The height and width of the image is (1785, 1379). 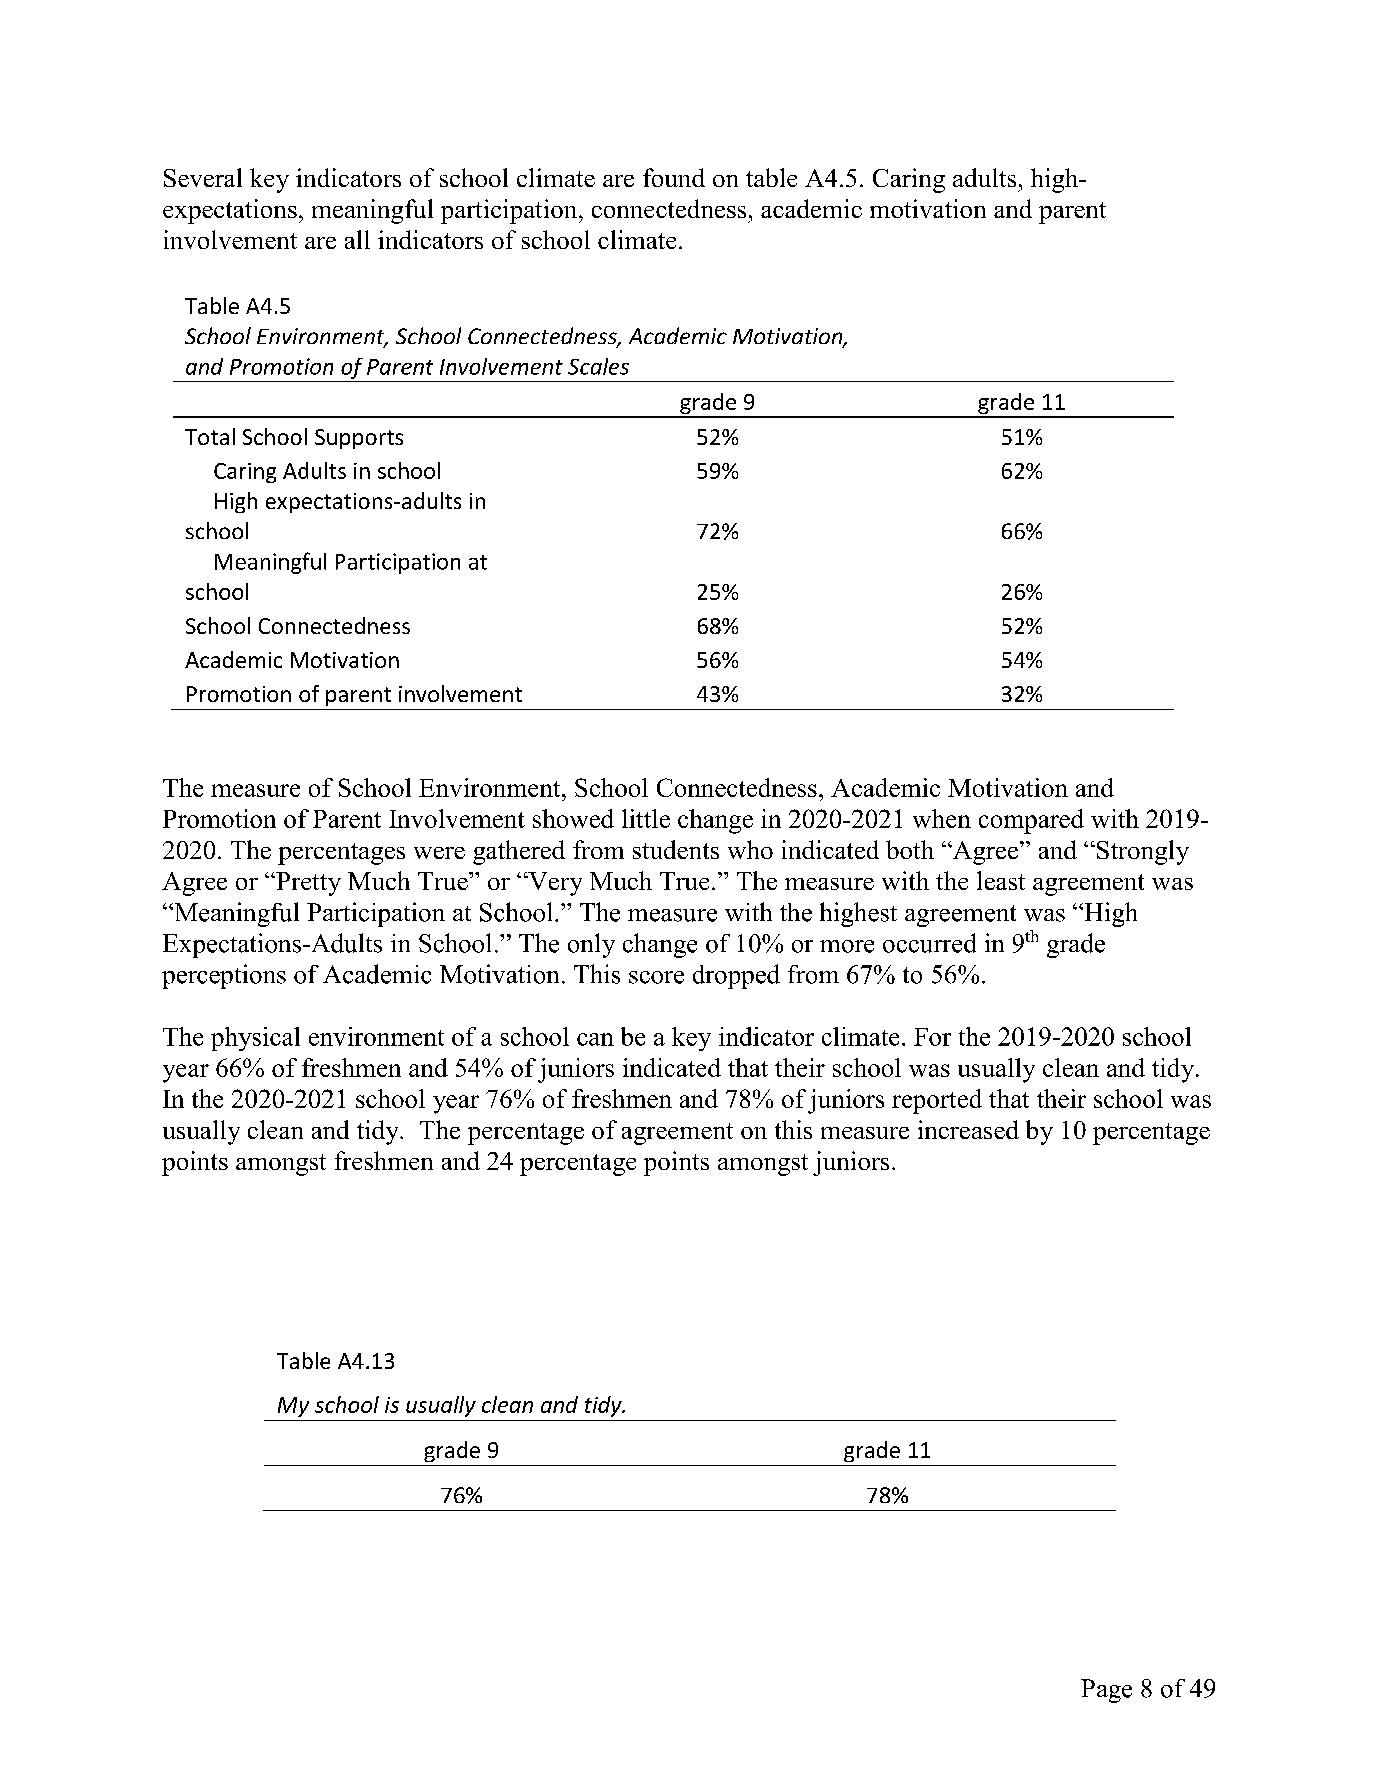 What do you see at coordinates (646, 818) in the image?
I see `little` at bounding box center [646, 818].
